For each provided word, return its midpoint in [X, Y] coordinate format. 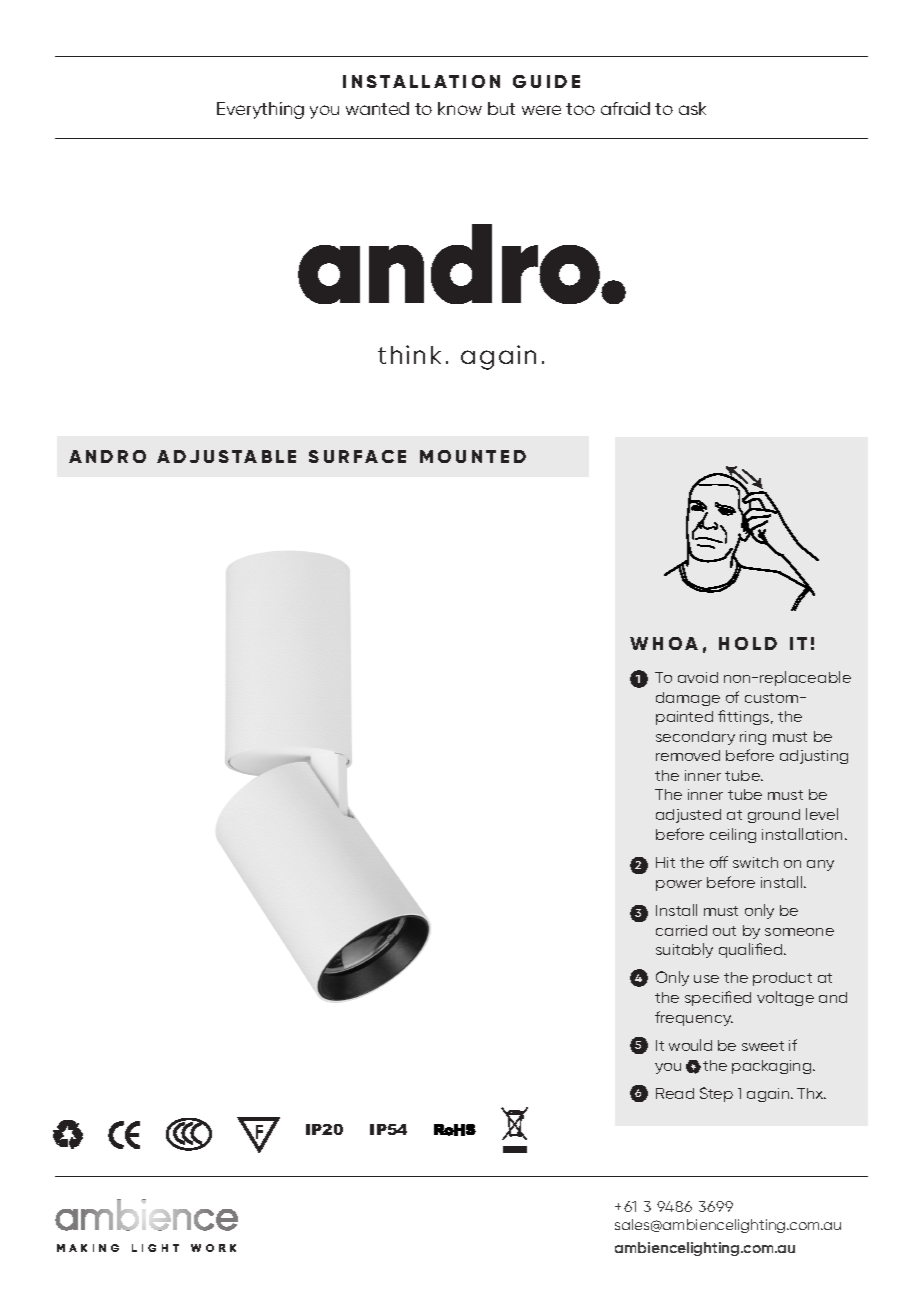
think [409, 354]
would [690, 1045]
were [541, 110]
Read [675, 1093]
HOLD [748, 643]
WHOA [664, 643]
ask [692, 108]
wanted [377, 108]
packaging [773, 1067]
